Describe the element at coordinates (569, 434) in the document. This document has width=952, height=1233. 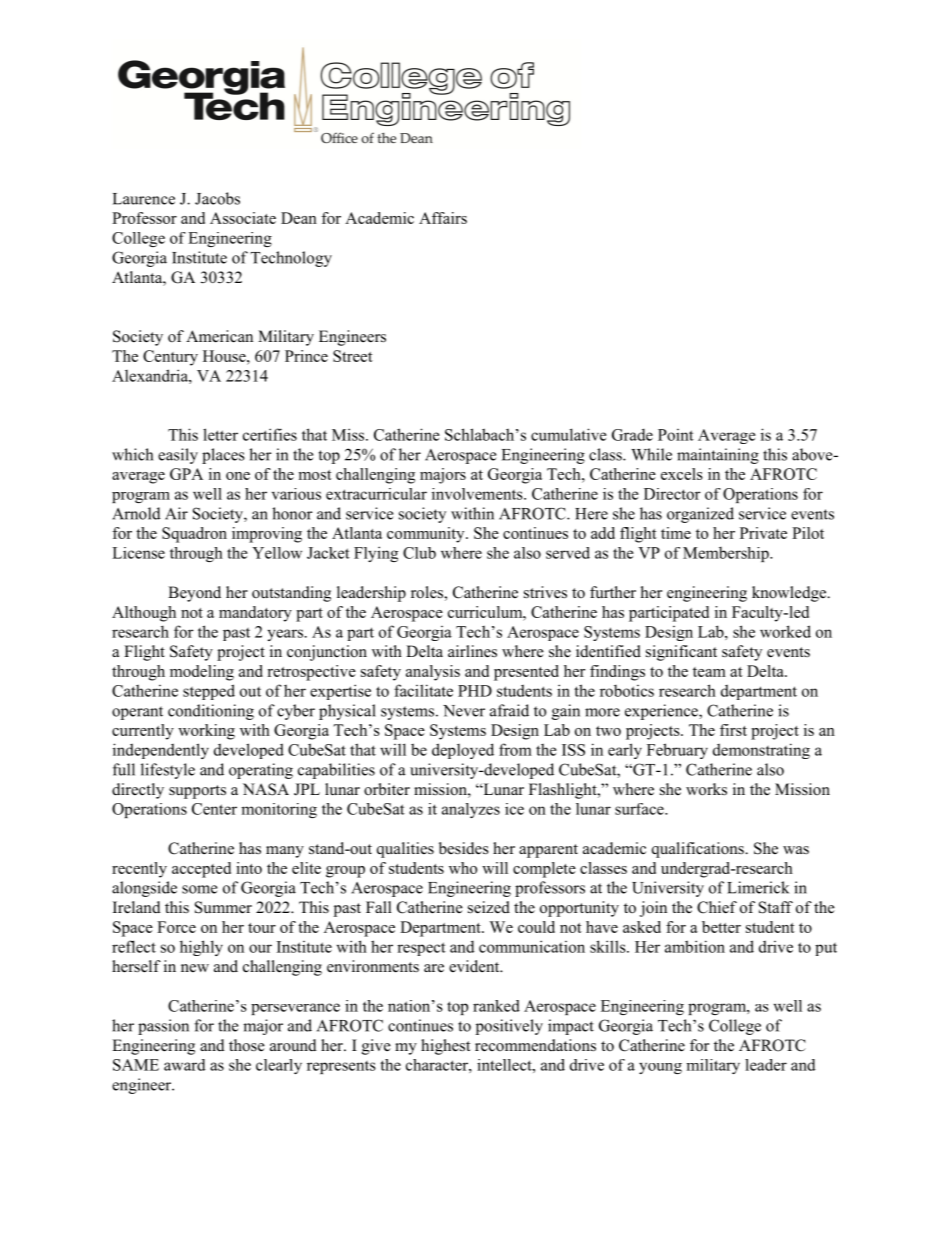
I see `cumulative` at that location.
